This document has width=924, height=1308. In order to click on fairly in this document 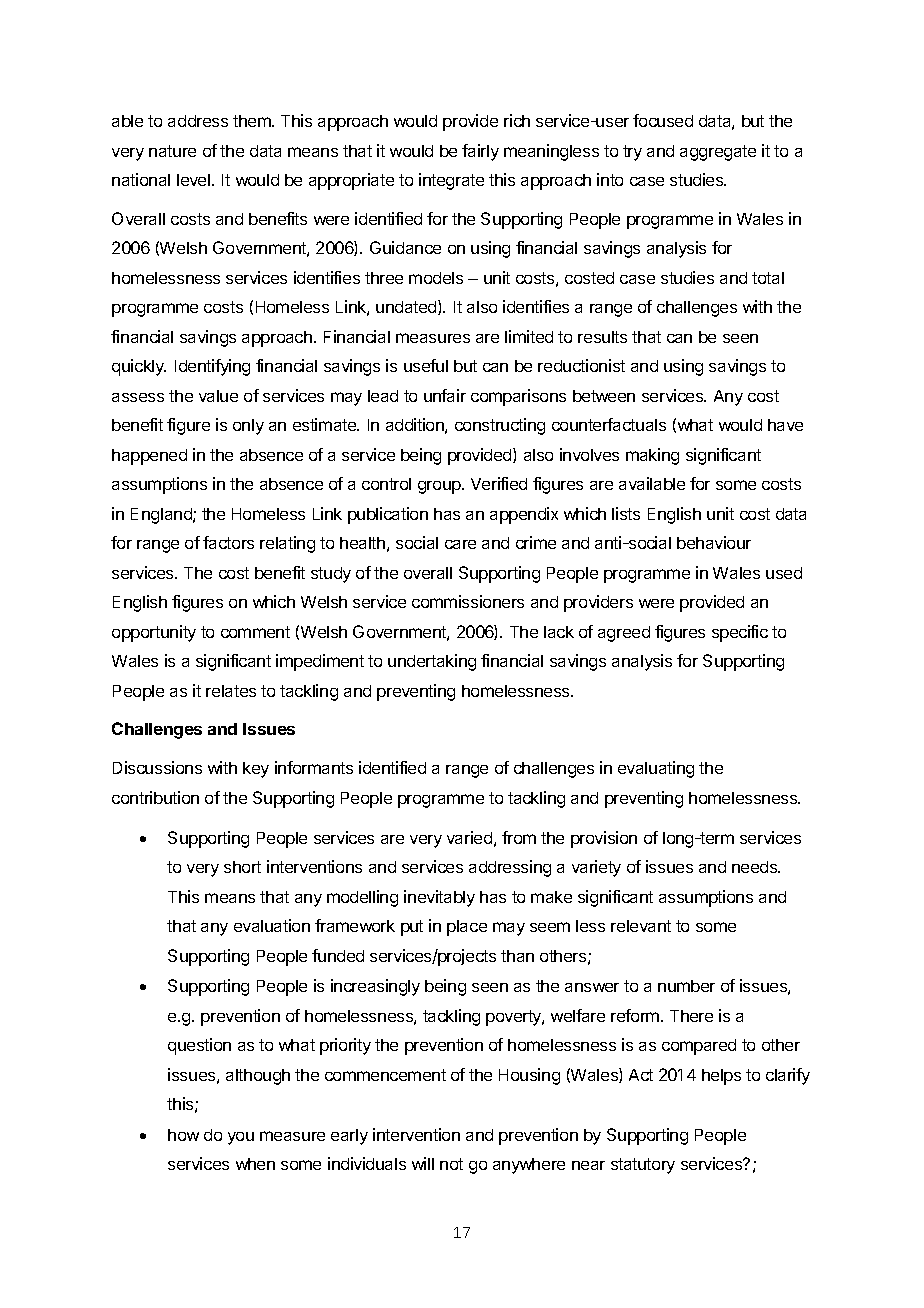, I will do `click(480, 152)`.
